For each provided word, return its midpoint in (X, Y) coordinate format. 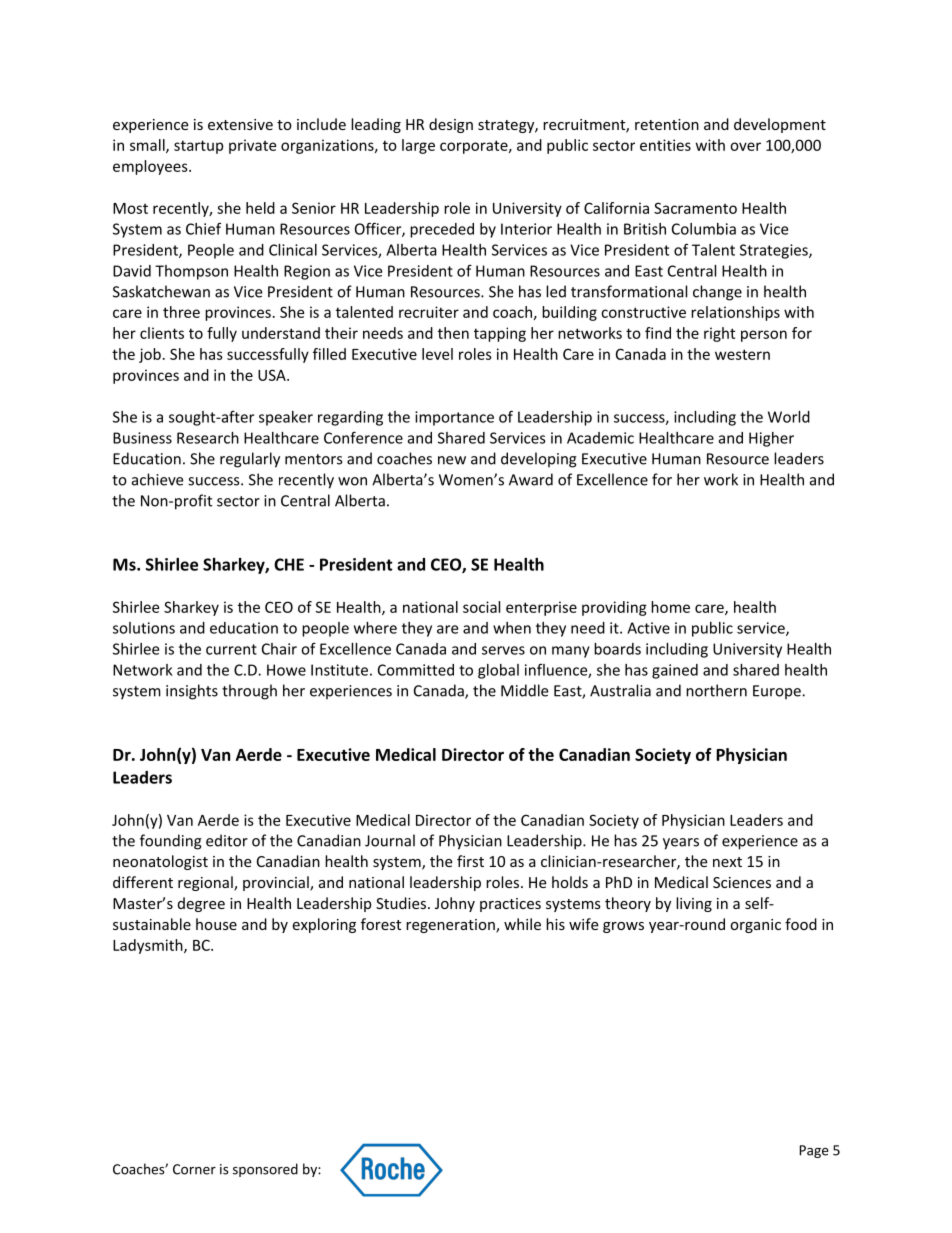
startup (198, 147)
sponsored (265, 1170)
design (451, 125)
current (231, 649)
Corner (194, 1169)
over (745, 146)
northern (716, 690)
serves (503, 650)
